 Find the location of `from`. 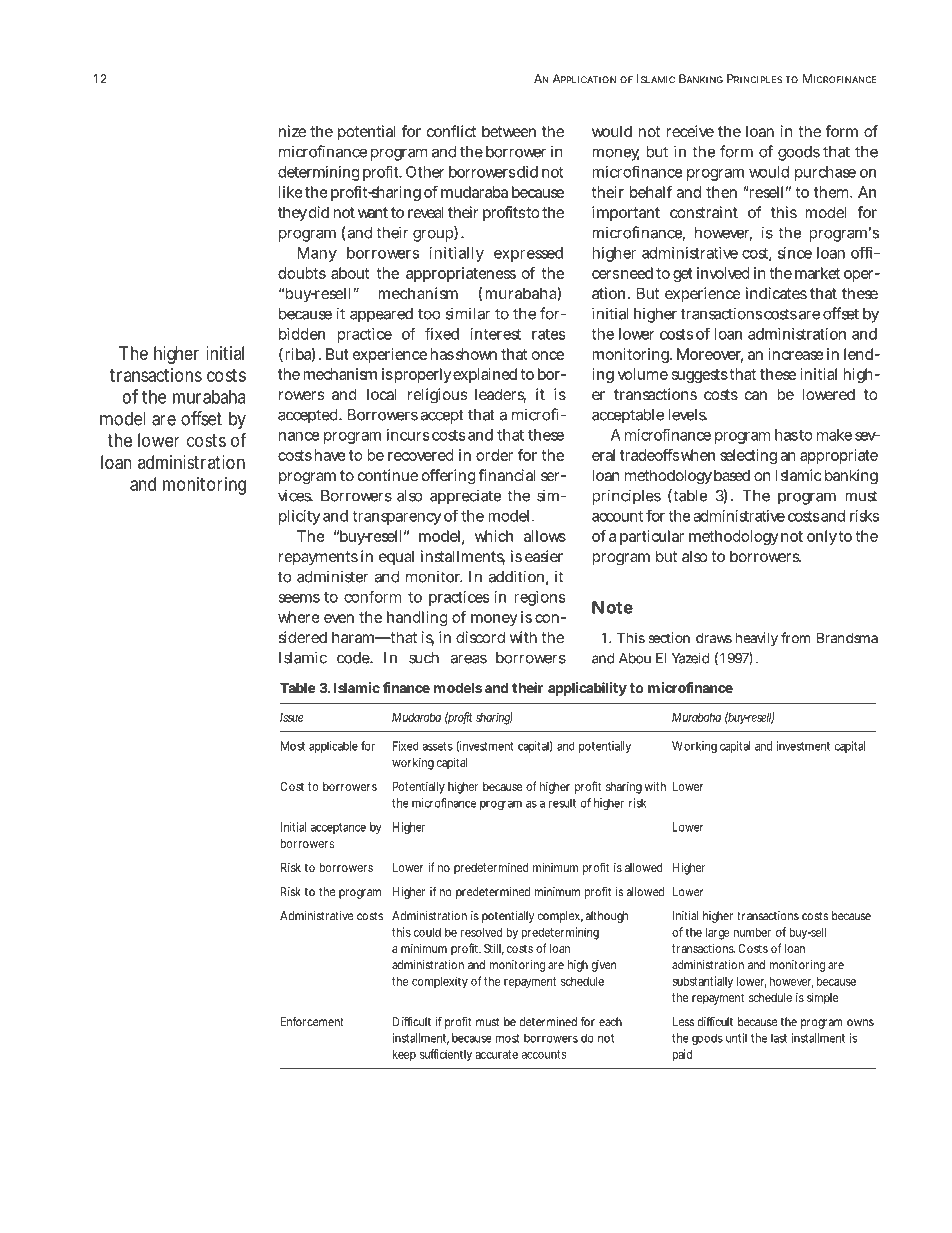

from is located at coordinates (795, 637).
